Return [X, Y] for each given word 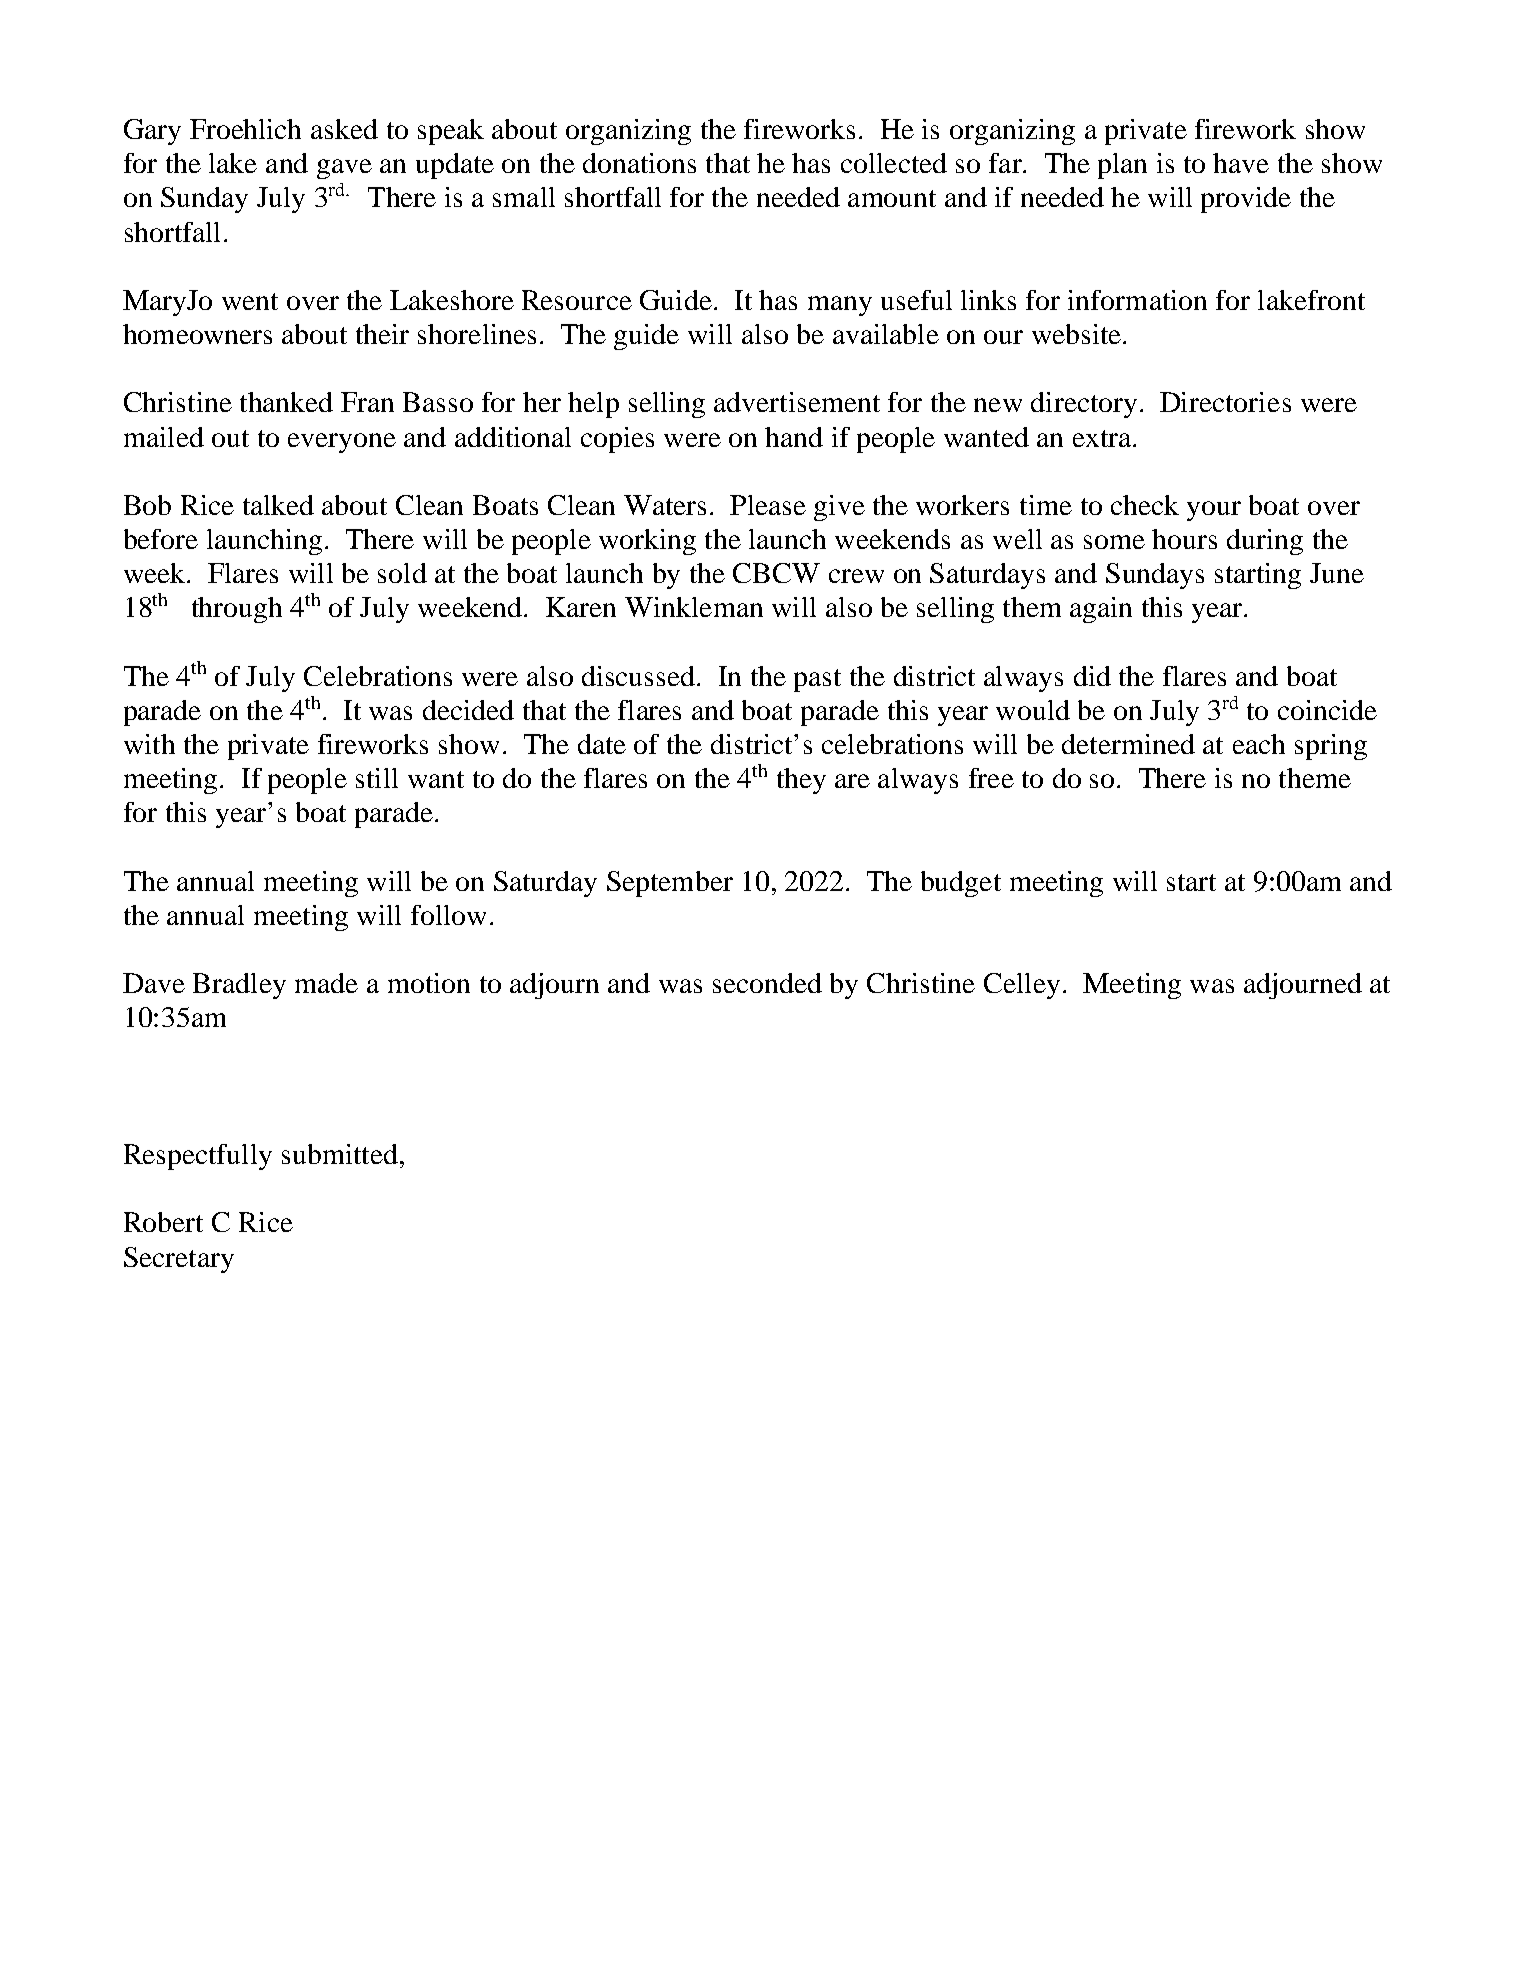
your [1214, 511]
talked [278, 505]
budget [961, 884]
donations [639, 163]
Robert [163, 1222]
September [670, 884]
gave [344, 169]
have [1241, 163]
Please [768, 505]
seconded [767, 983]
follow [448, 915]
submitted [340, 1154]
